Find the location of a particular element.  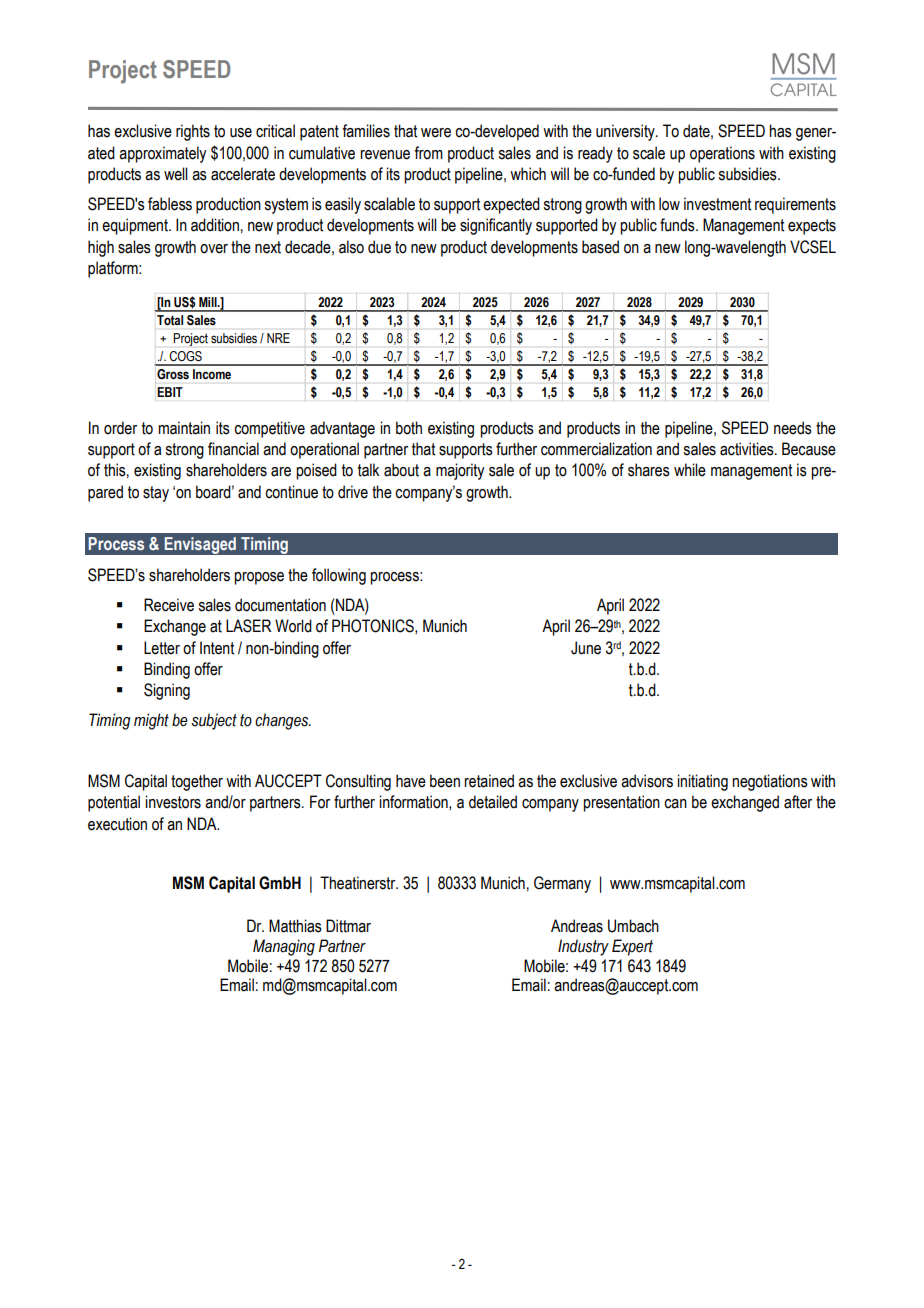

well is located at coordinates (176, 174).
